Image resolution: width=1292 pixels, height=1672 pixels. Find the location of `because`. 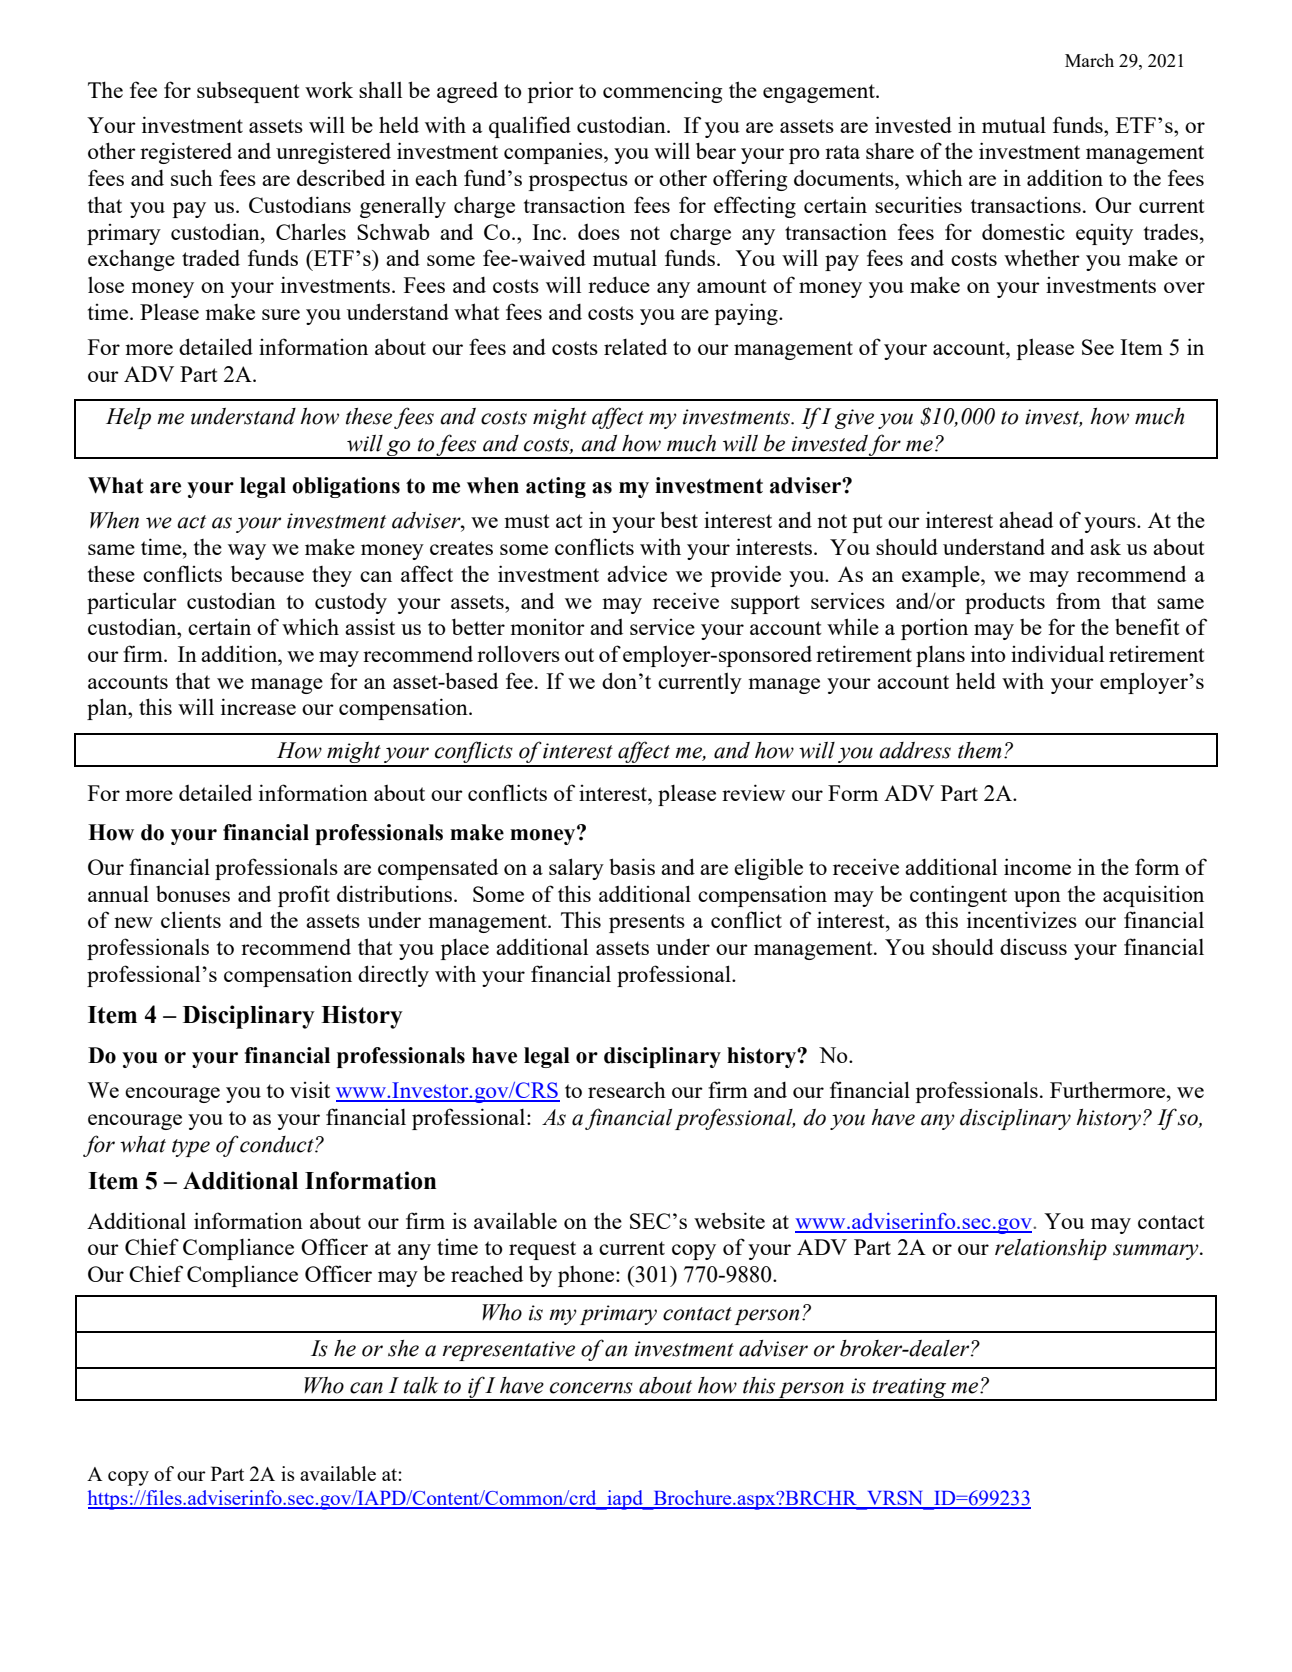

because is located at coordinates (267, 573).
